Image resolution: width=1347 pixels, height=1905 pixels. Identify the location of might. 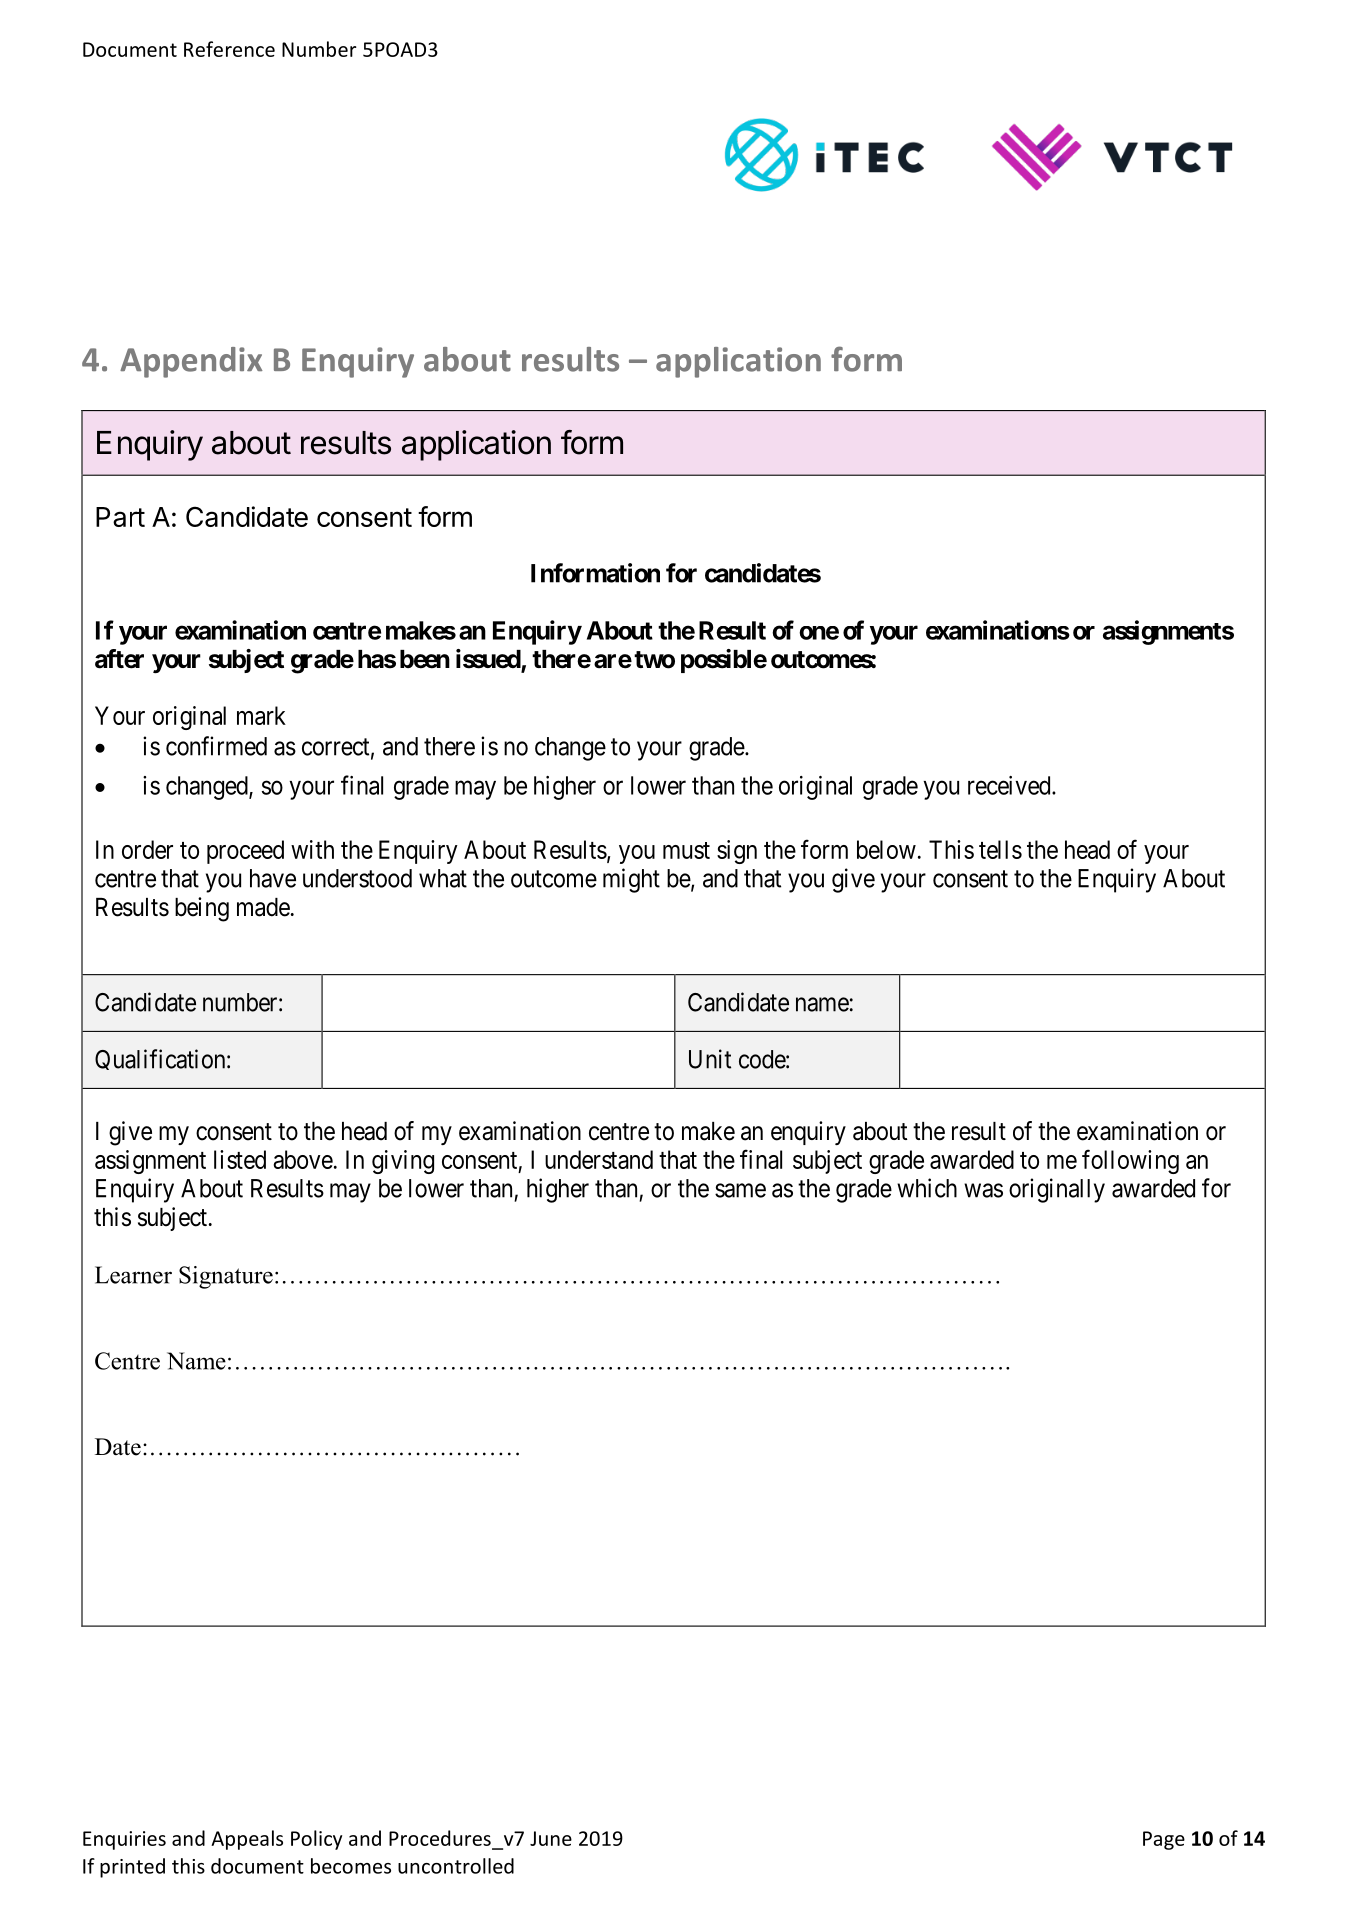
(631, 880).
